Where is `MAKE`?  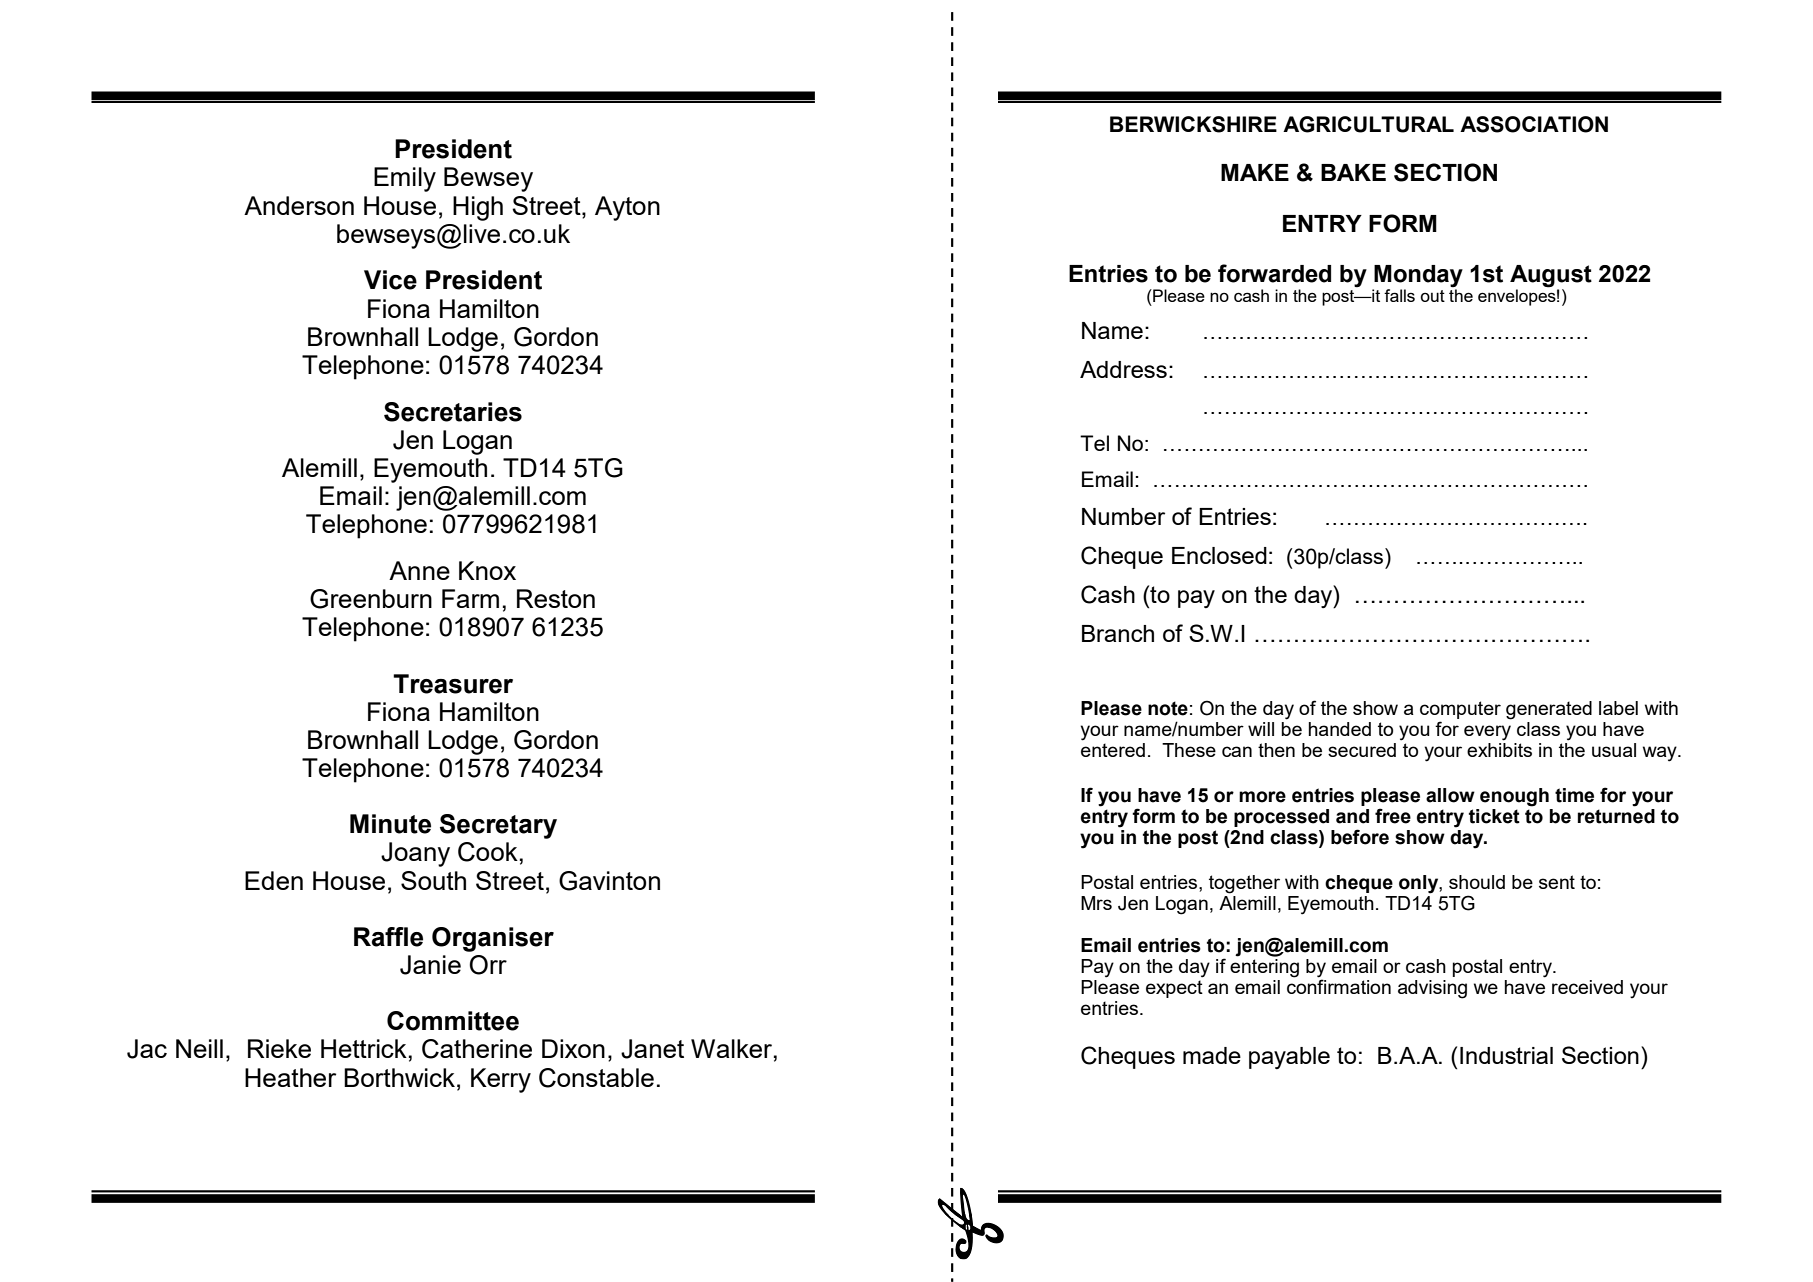 MAKE is located at coordinates (1255, 172).
